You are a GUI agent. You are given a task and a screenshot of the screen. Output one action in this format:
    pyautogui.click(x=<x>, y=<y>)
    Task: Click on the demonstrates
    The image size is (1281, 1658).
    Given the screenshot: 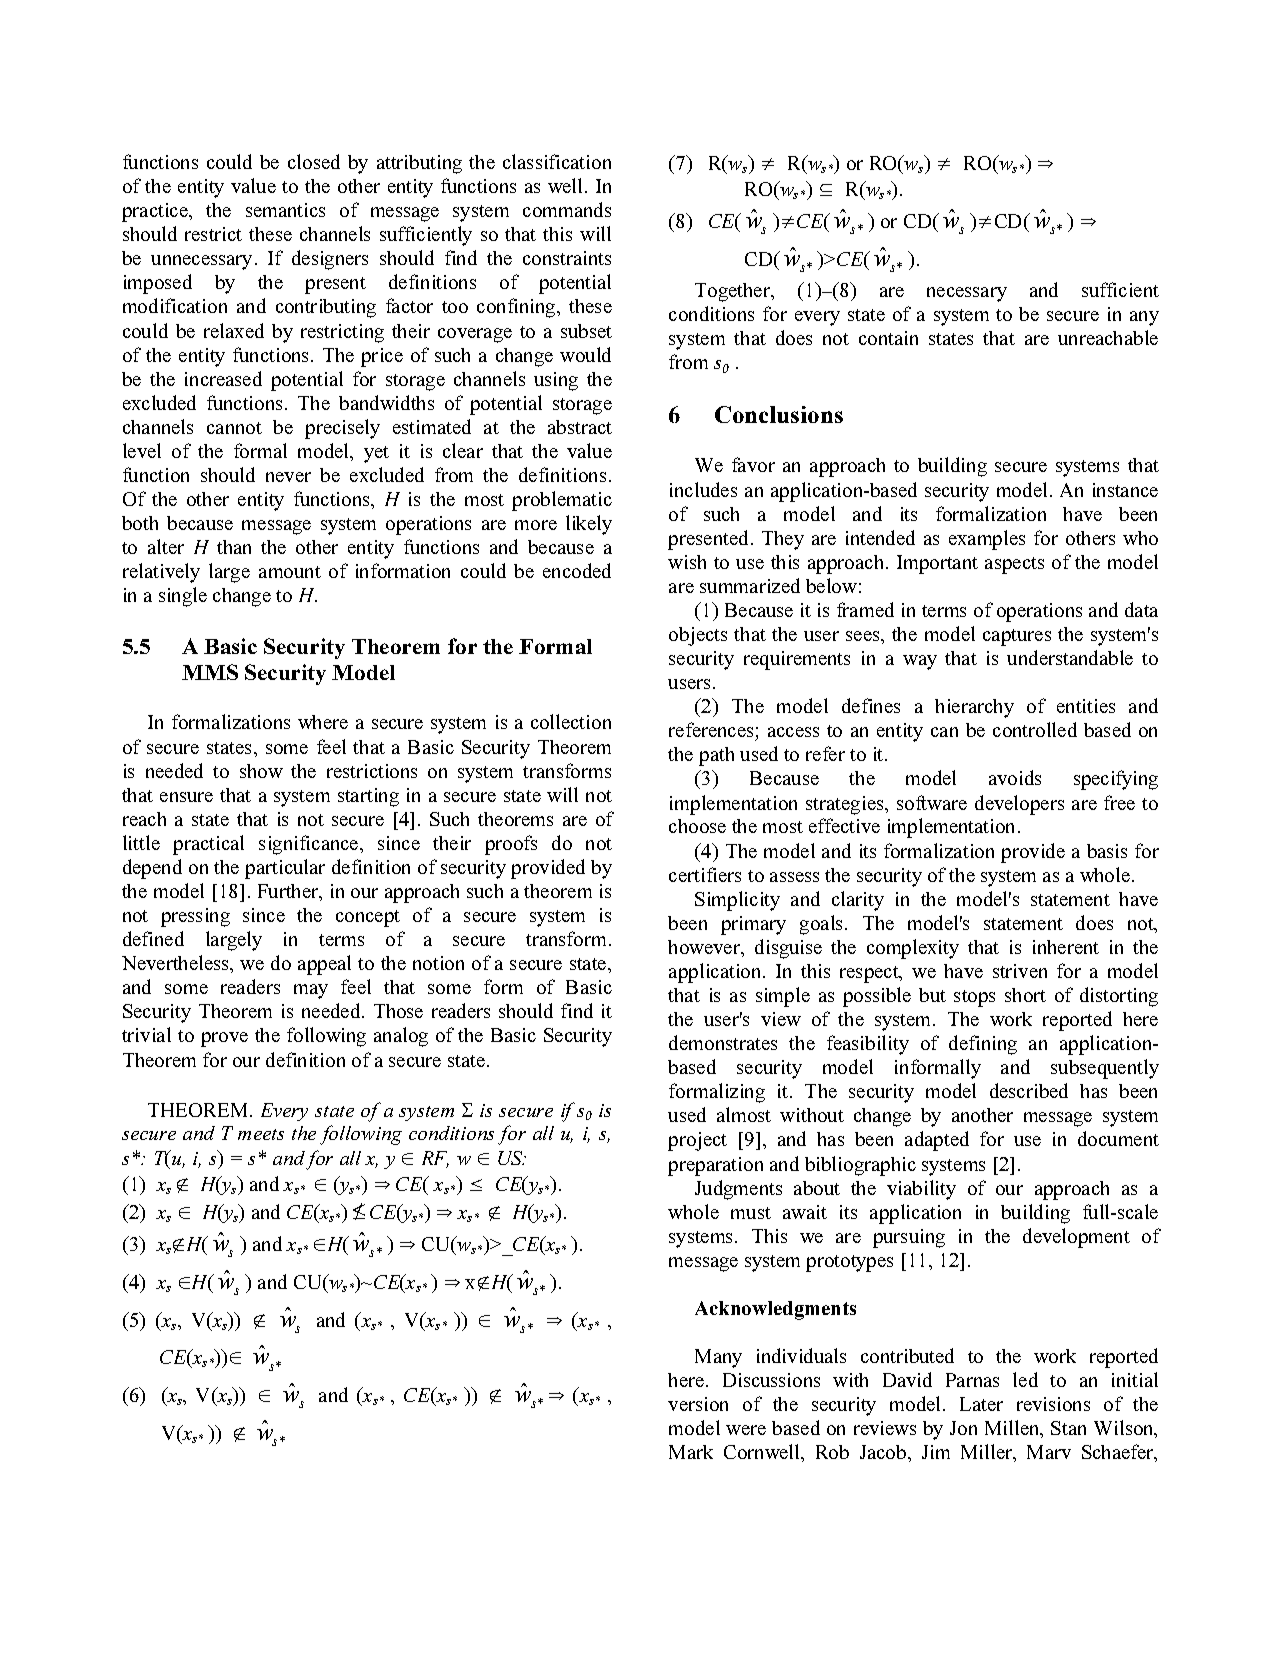 What is the action you would take?
    pyautogui.click(x=723, y=1042)
